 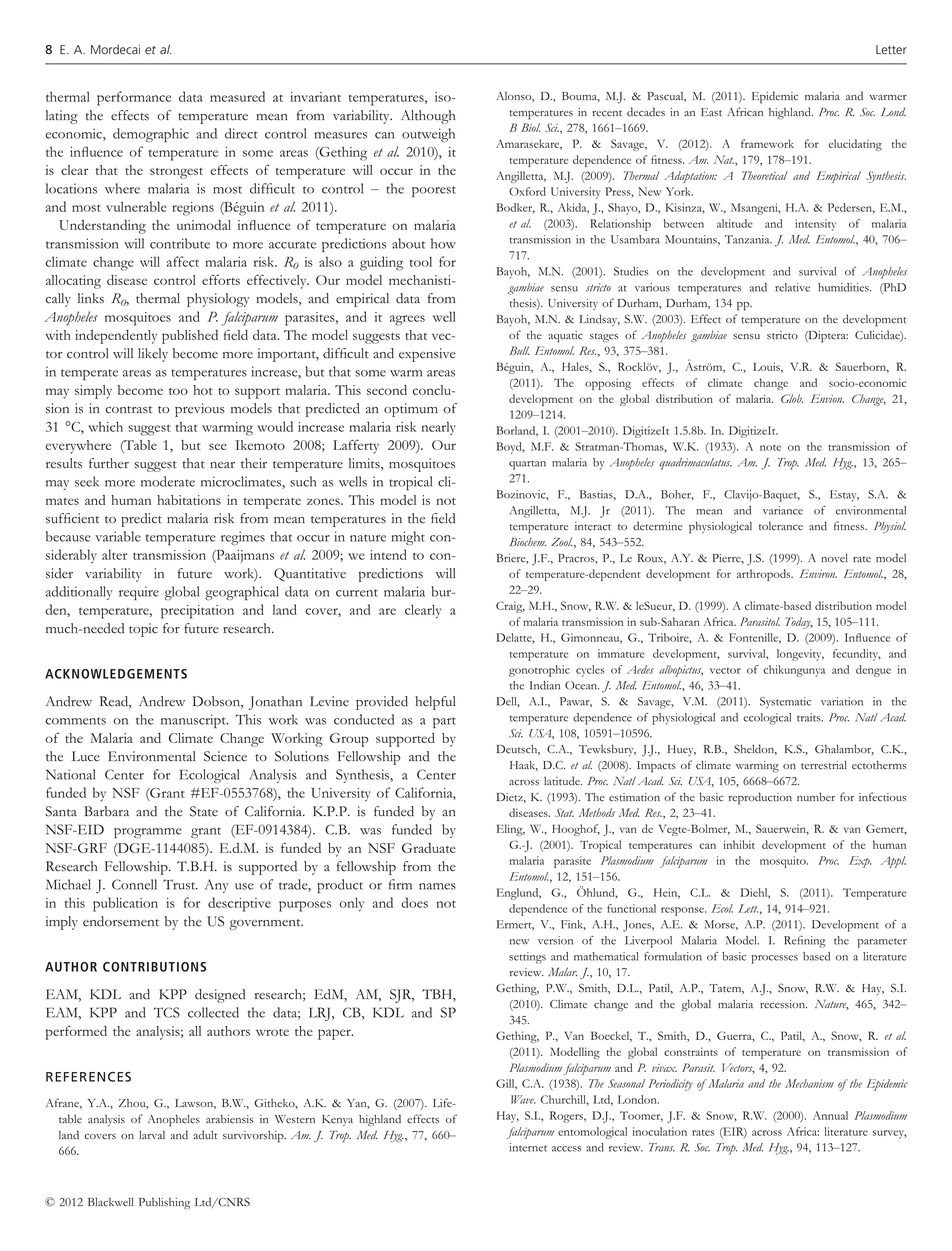 I want to click on Although, so click(x=428, y=117).
